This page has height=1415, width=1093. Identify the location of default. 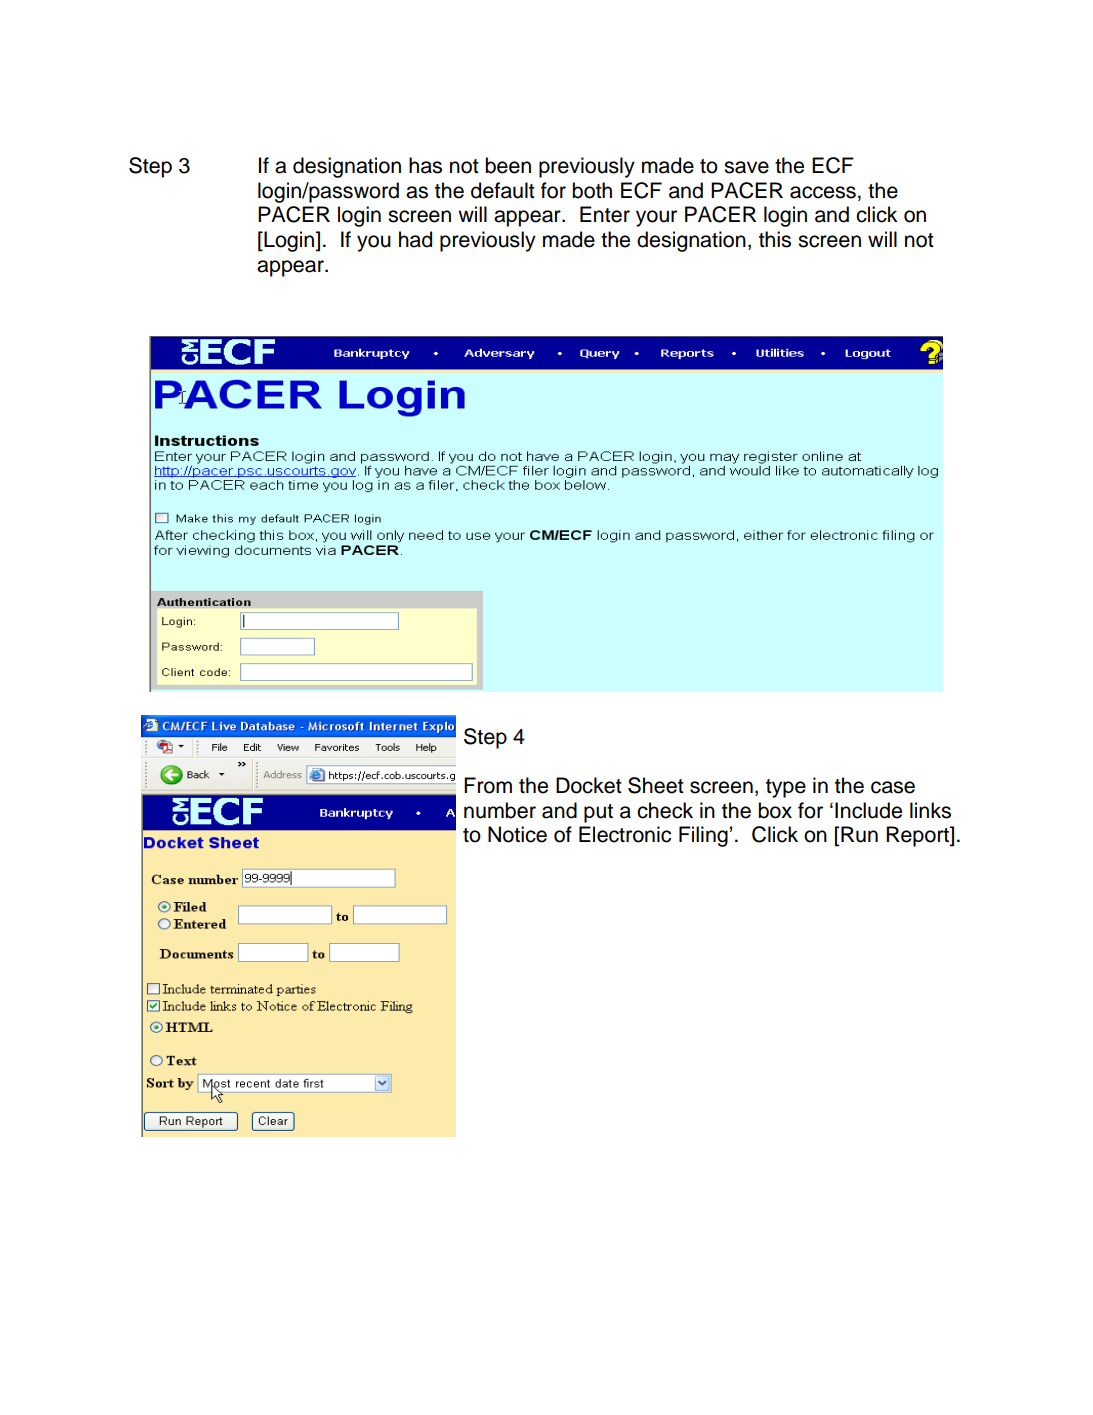
(503, 190).
